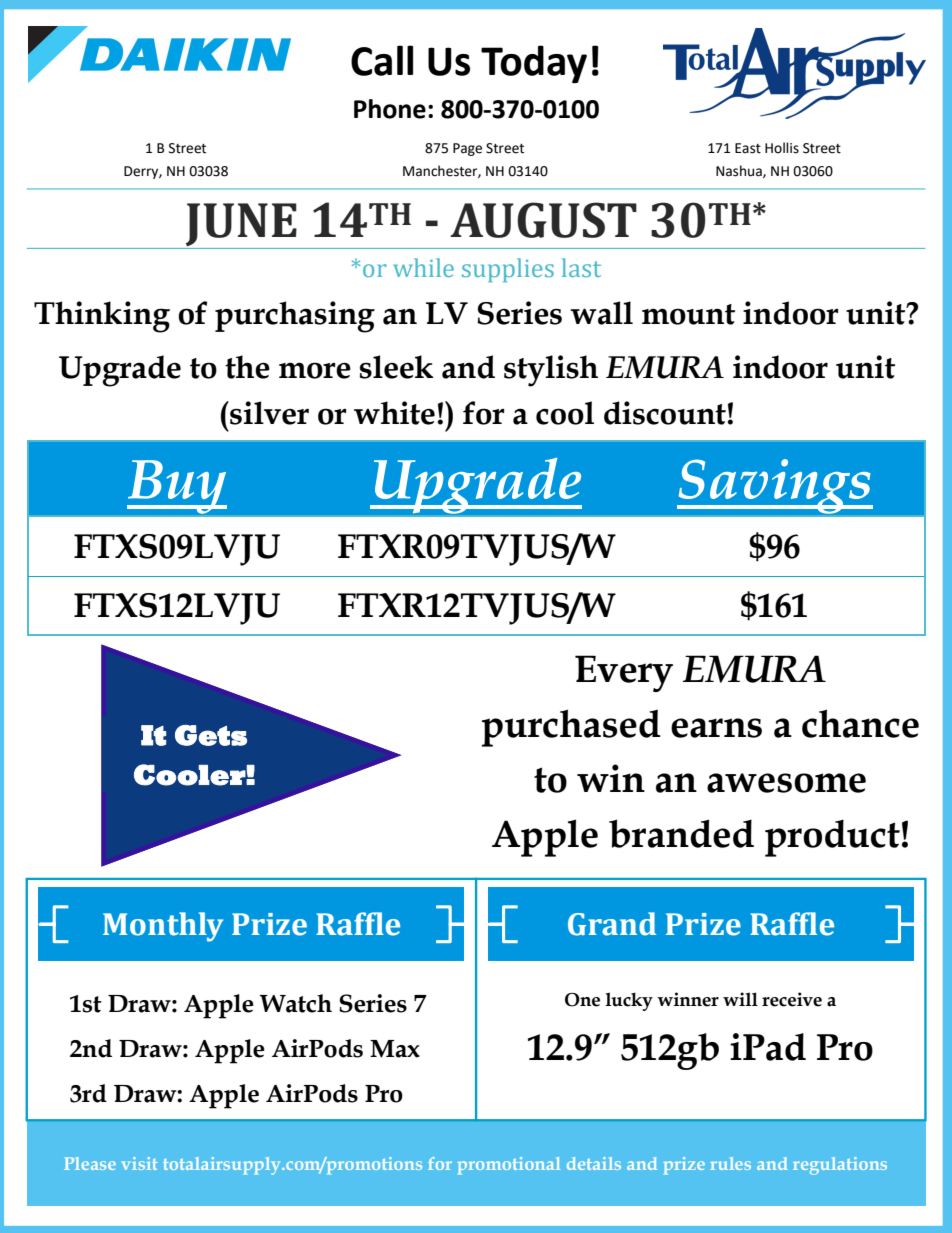 The width and height of the screenshot is (952, 1233). What do you see at coordinates (534, 64) in the screenshot?
I see `Today` at bounding box center [534, 64].
